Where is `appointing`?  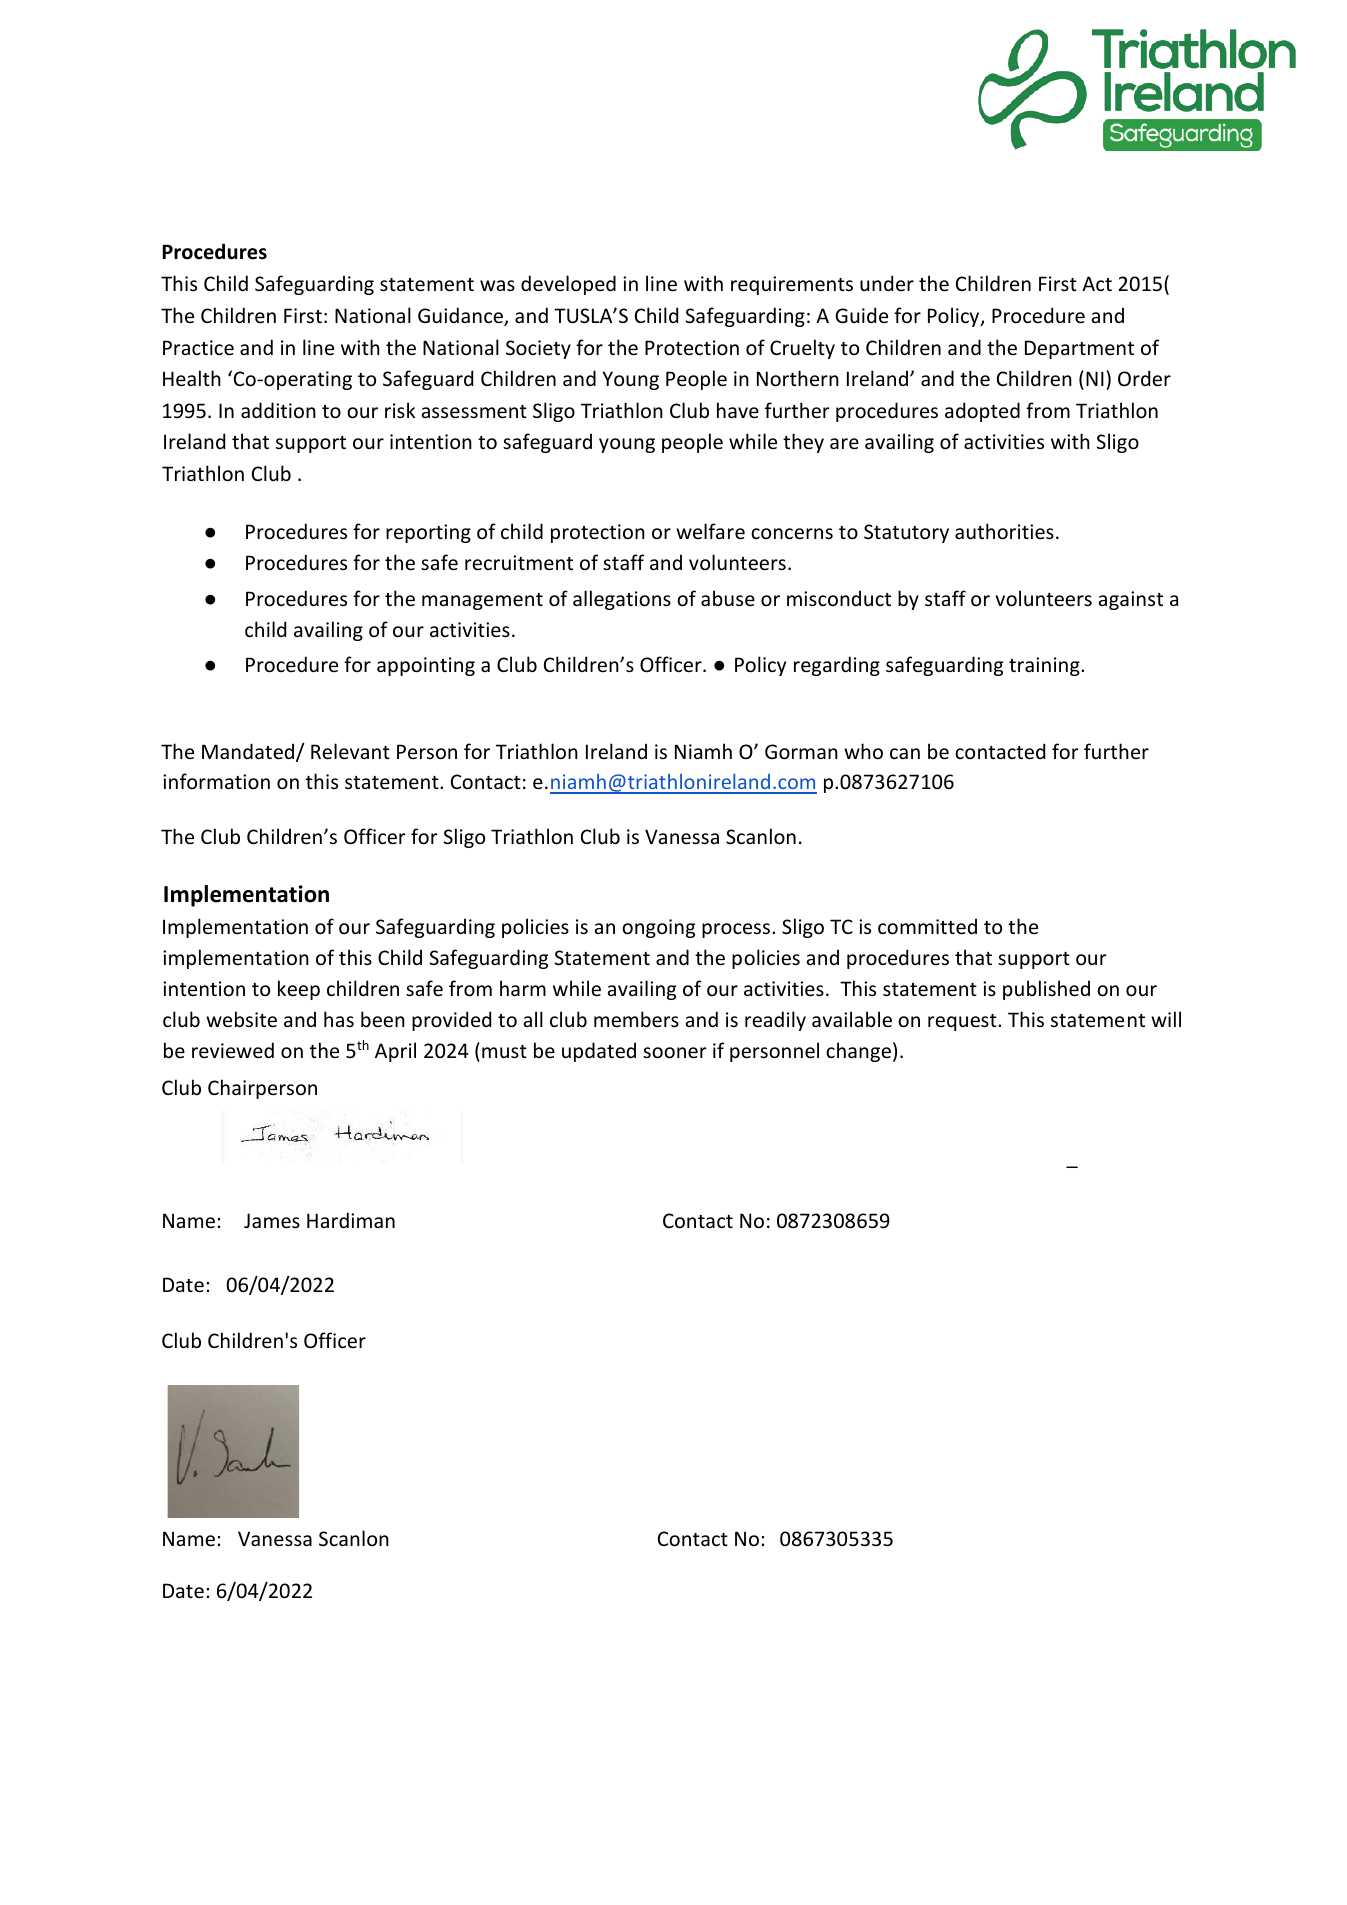
appointing is located at coordinates (426, 666).
